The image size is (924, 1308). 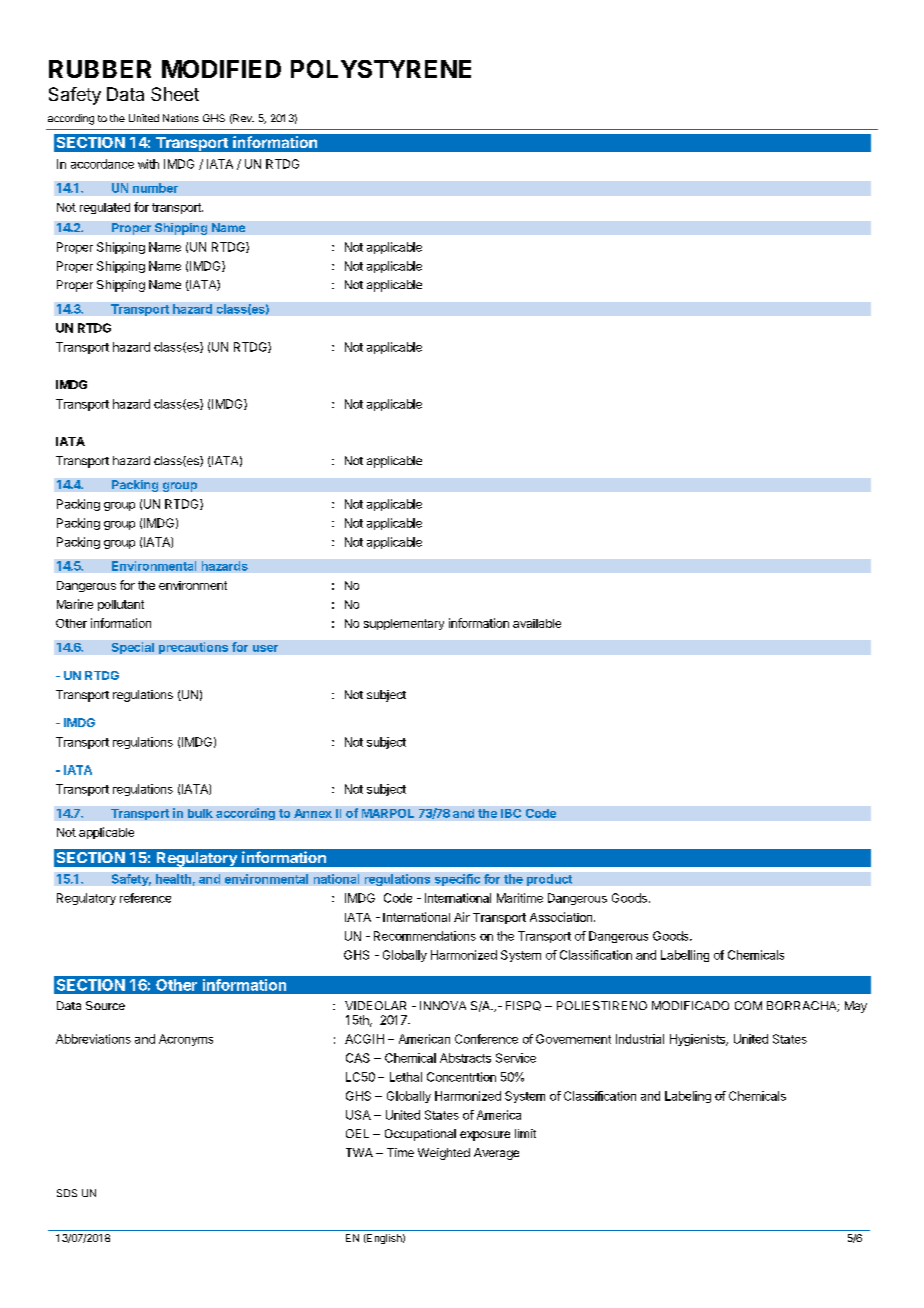 What do you see at coordinates (265, 648) in the page?
I see `user` at bounding box center [265, 648].
